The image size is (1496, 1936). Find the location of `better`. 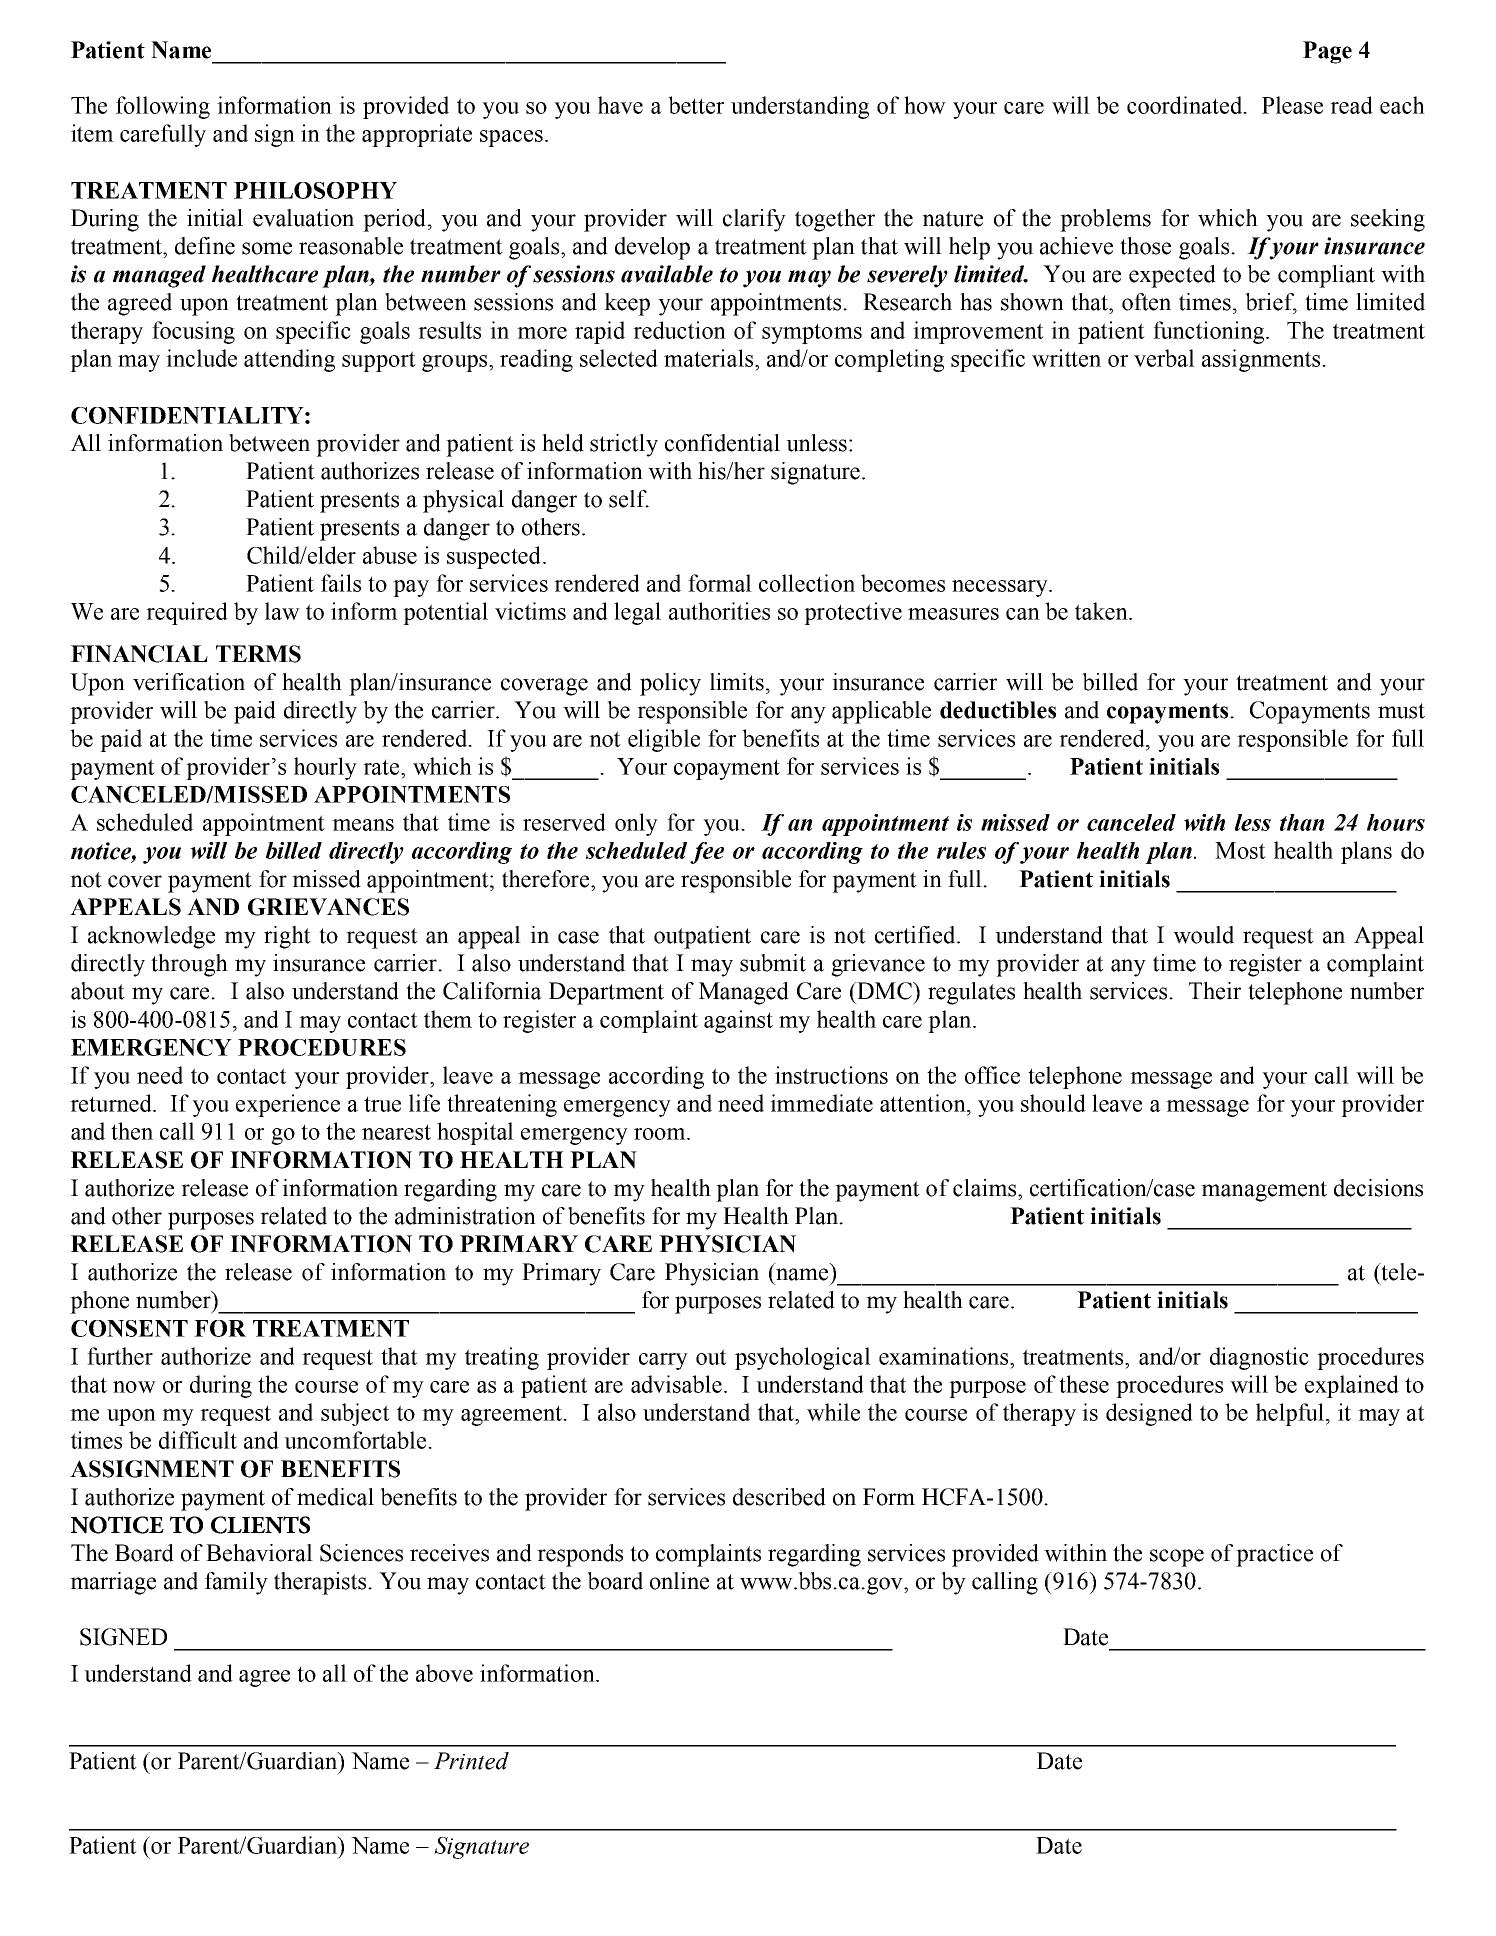

better is located at coordinates (696, 105).
